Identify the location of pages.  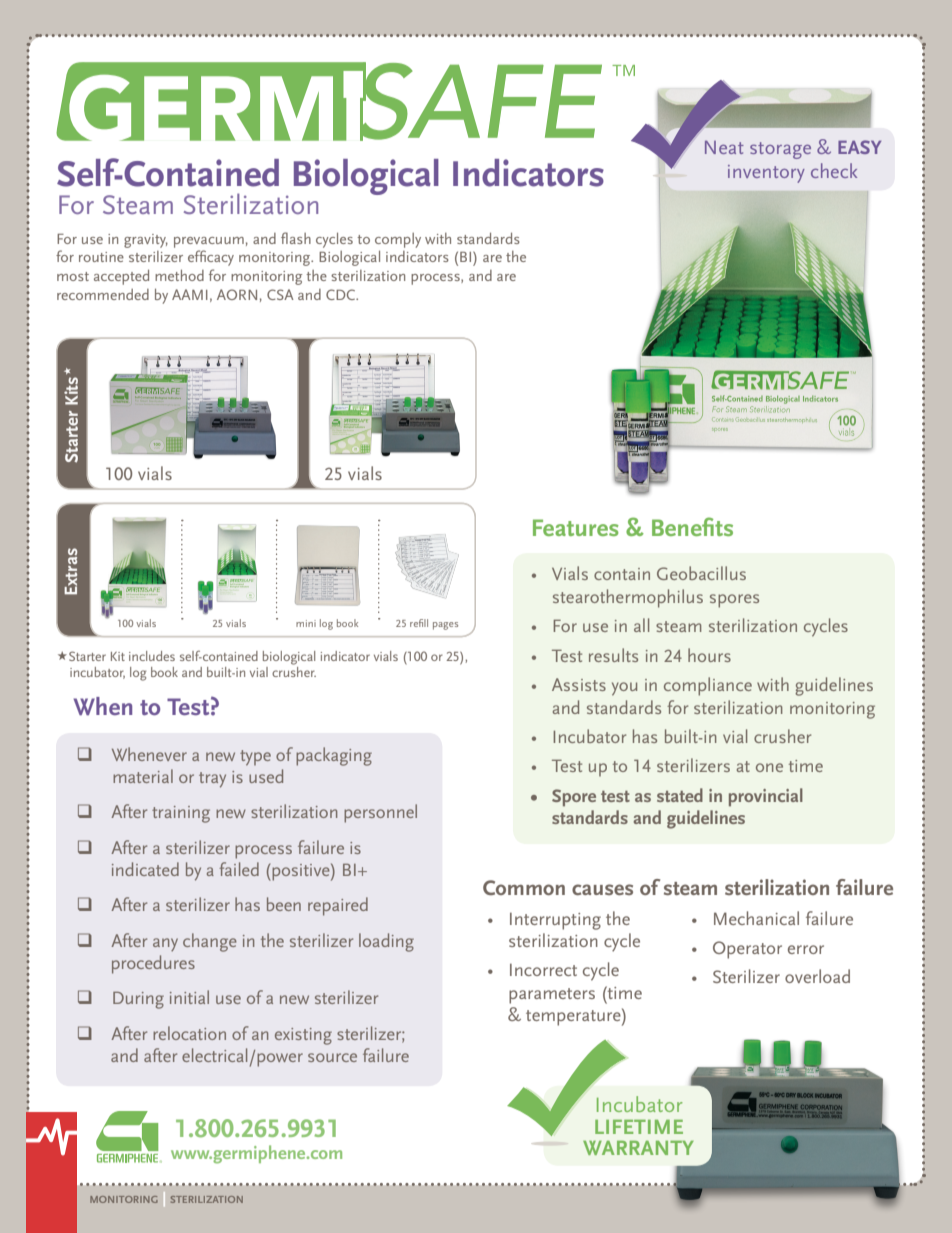
(445, 626).
